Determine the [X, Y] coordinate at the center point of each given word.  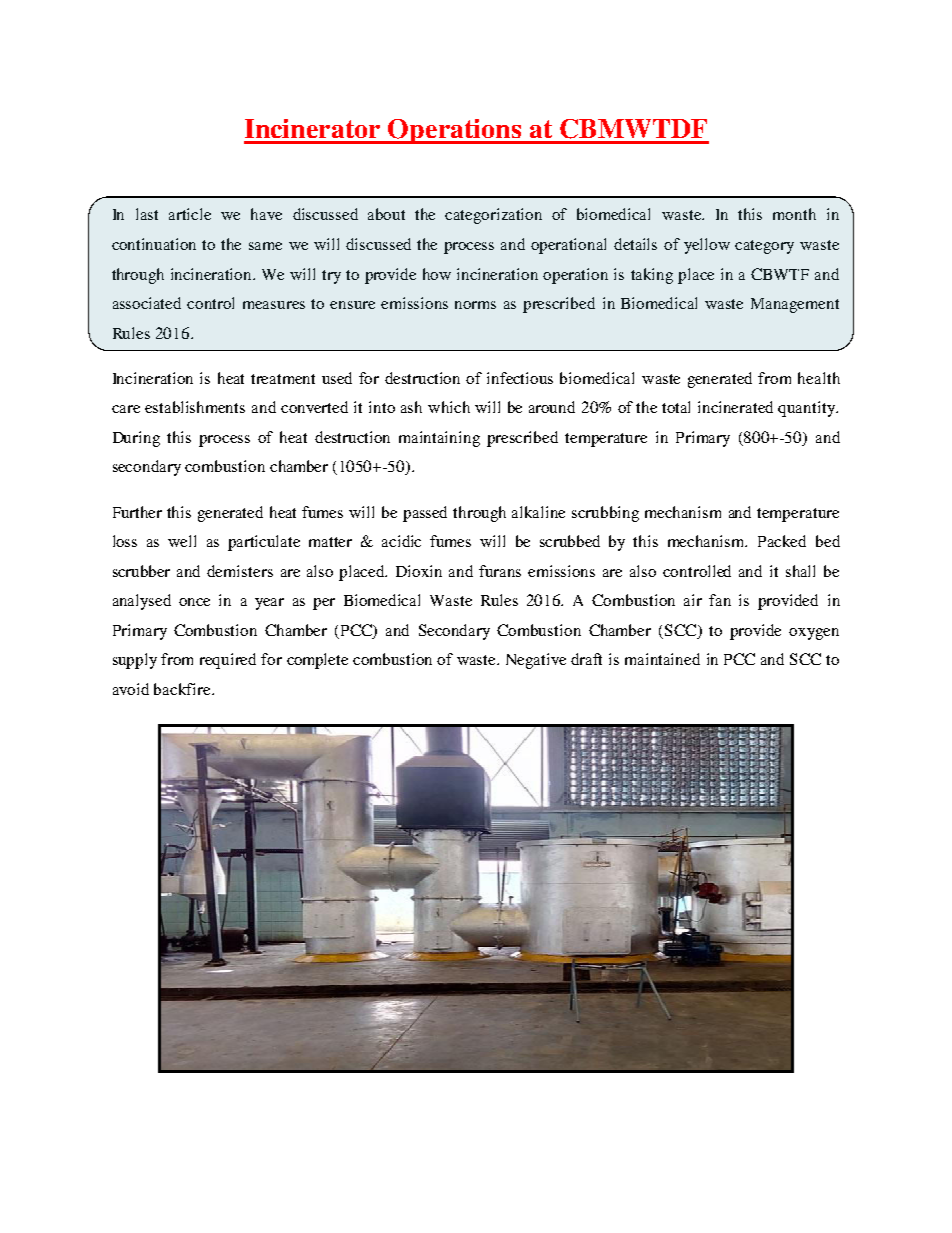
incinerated [735, 407]
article [190, 214]
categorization [493, 216]
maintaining [439, 439]
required [228, 661]
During [136, 439]
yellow [707, 246]
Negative [536, 661]
